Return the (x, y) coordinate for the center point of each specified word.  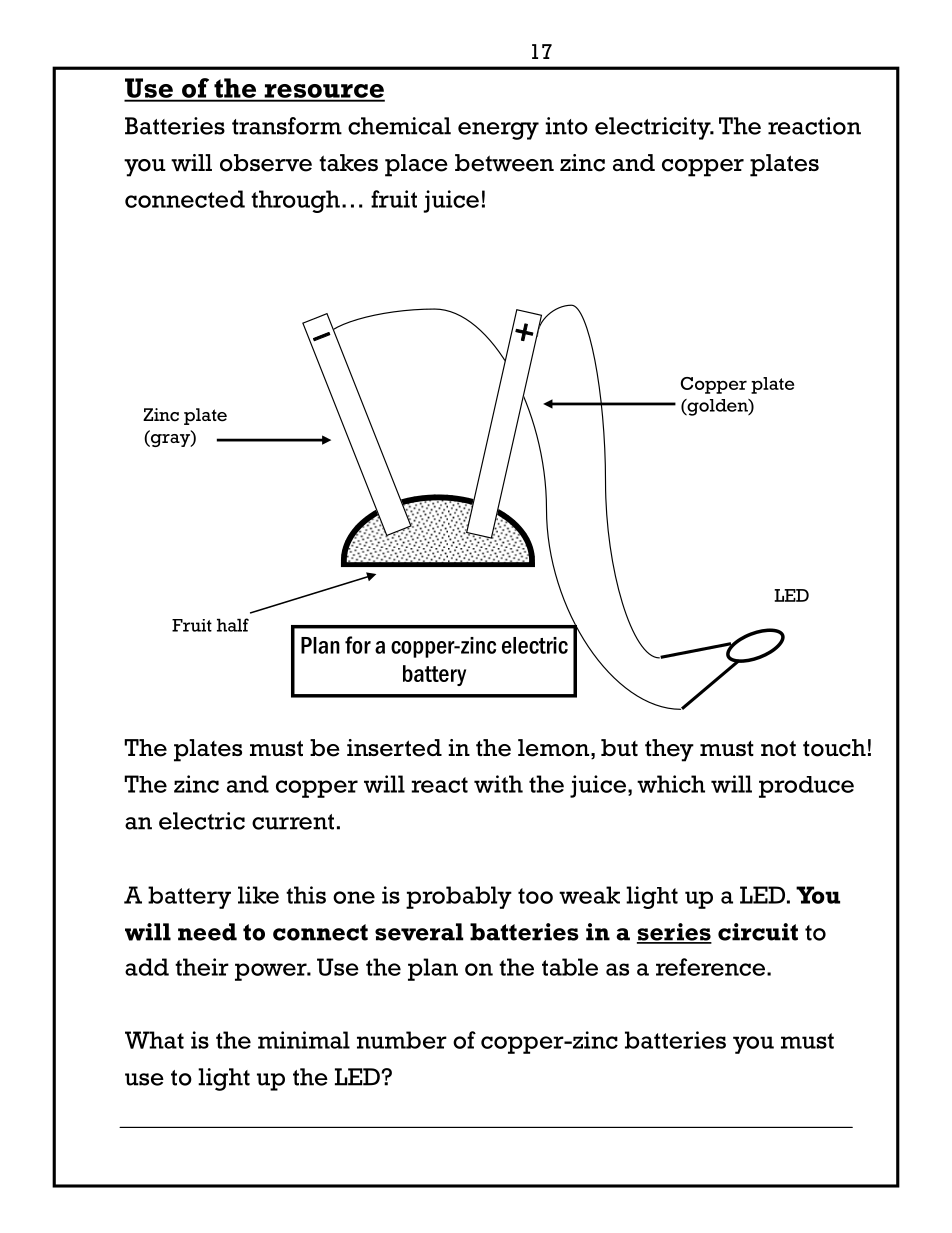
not (778, 748)
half (233, 625)
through (295, 201)
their (202, 967)
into (566, 126)
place (416, 165)
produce (806, 787)
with (498, 784)
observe (266, 163)
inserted (394, 748)
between (504, 163)
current (293, 822)
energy (498, 131)
